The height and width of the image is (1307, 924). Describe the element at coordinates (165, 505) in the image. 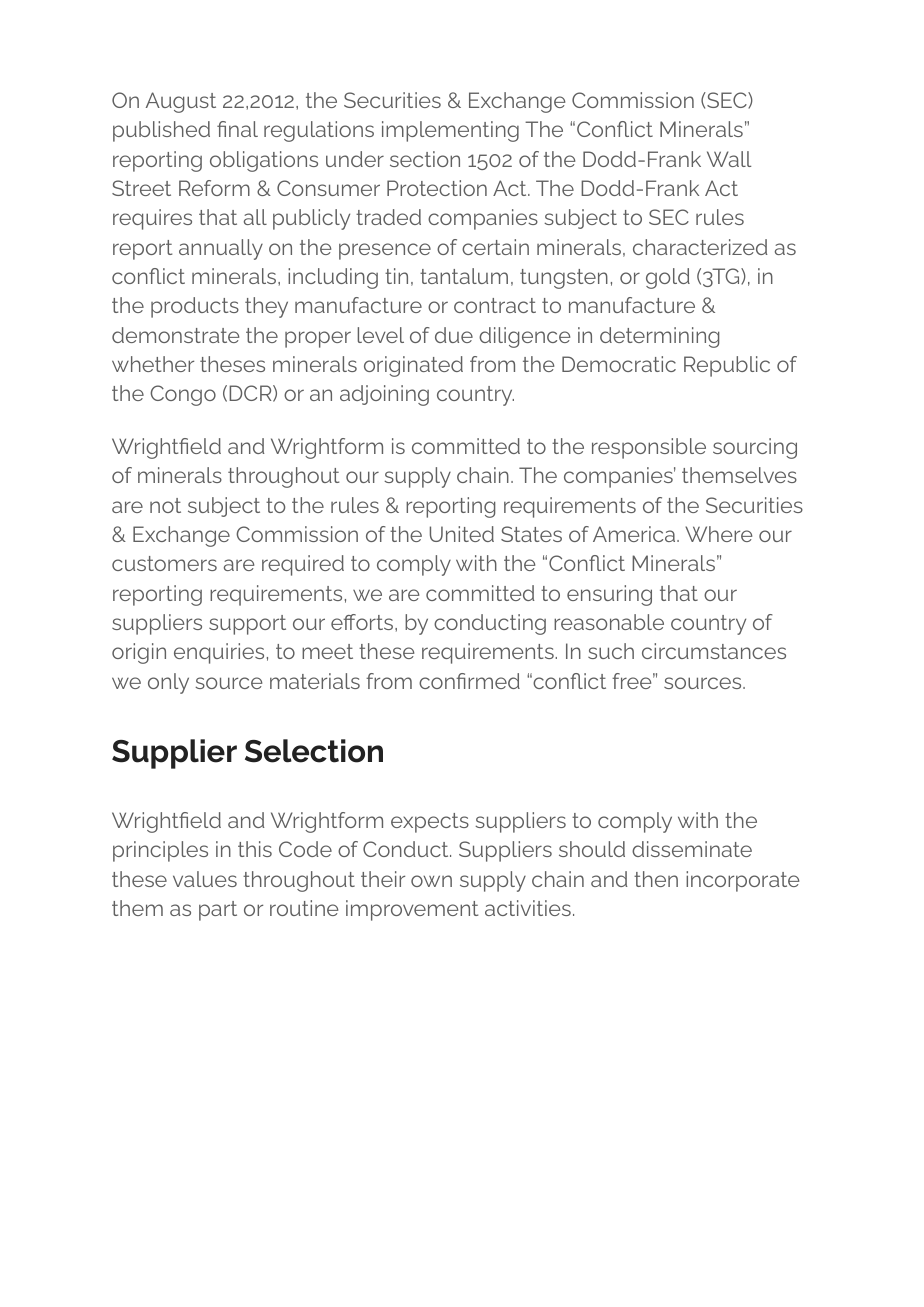

I see `not` at that location.
